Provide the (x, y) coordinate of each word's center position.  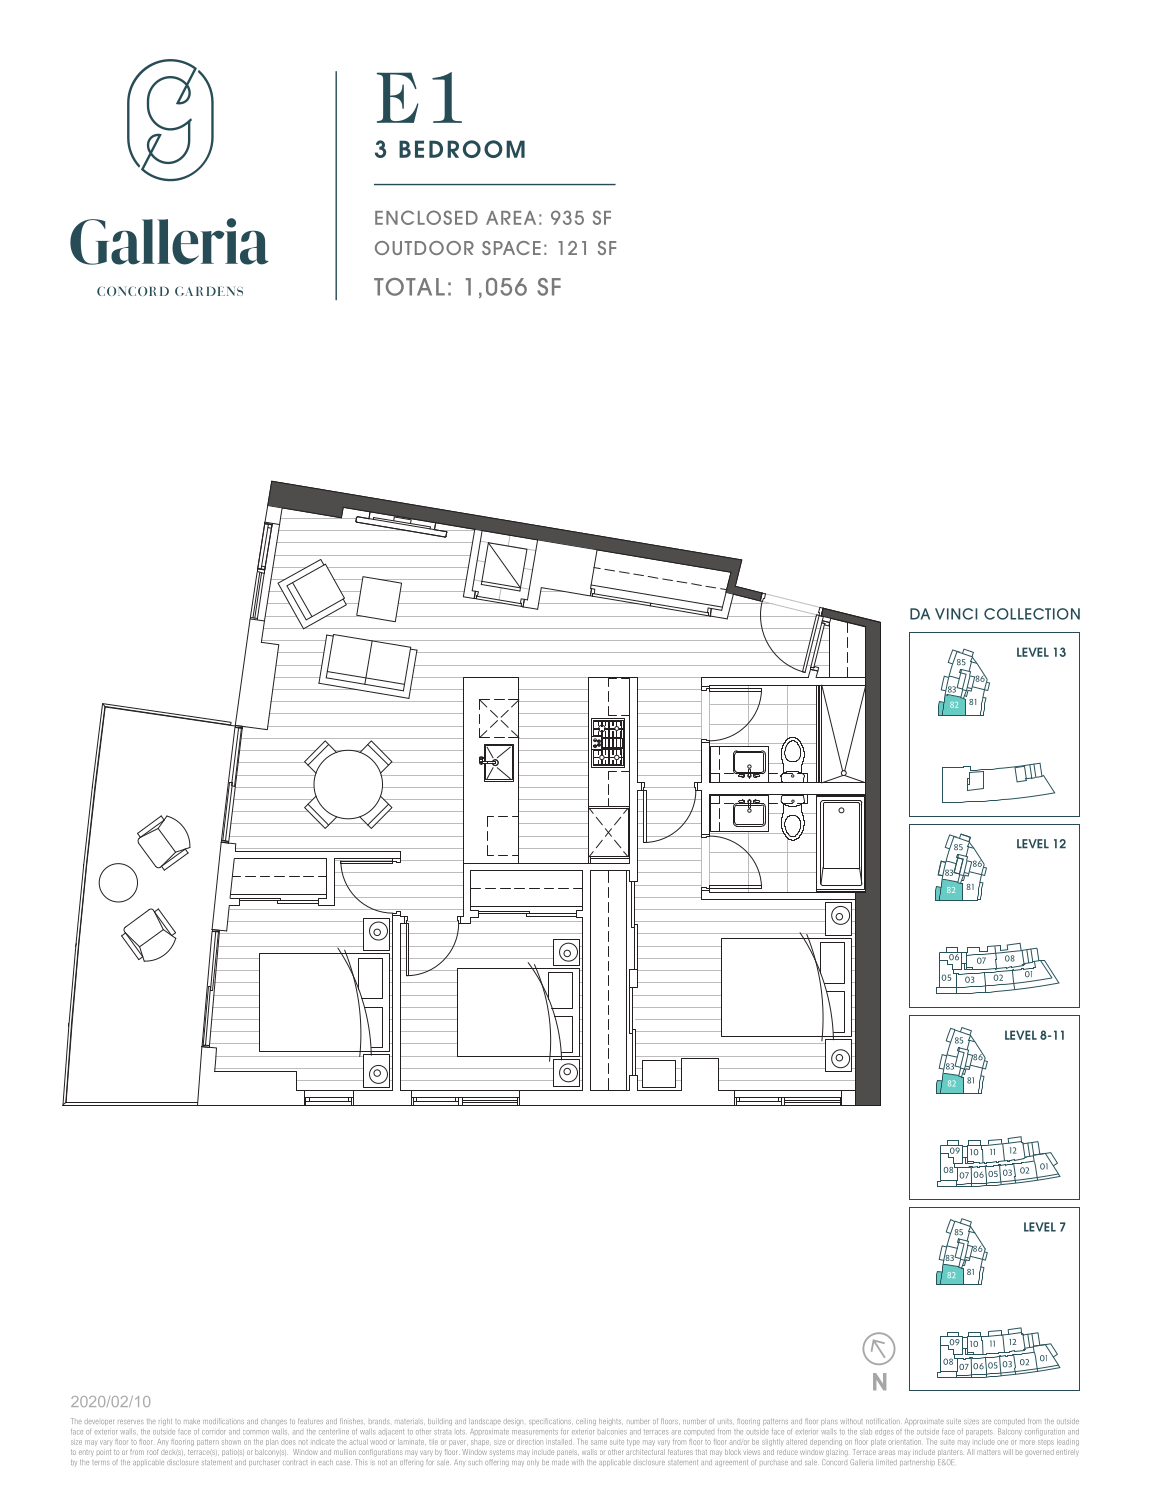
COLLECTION (1032, 614)
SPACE (511, 248)
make (192, 1421)
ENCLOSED (426, 217)
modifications (223, 1421)
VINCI (956, 614)
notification (883, 1421)
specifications (550, 1421)
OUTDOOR (424, 248)
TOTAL (409, 287)
